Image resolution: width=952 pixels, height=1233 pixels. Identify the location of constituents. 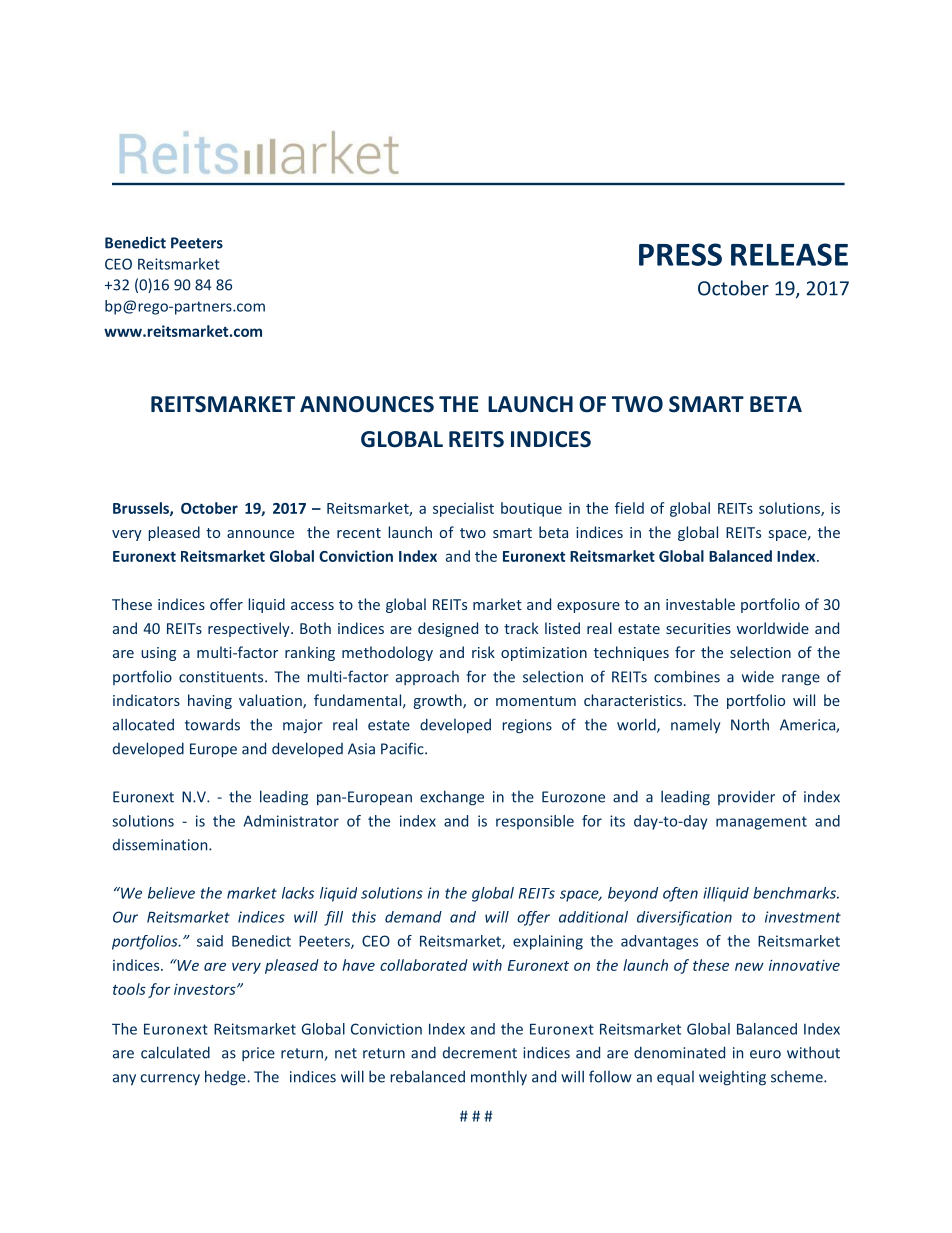
(222, 677).
